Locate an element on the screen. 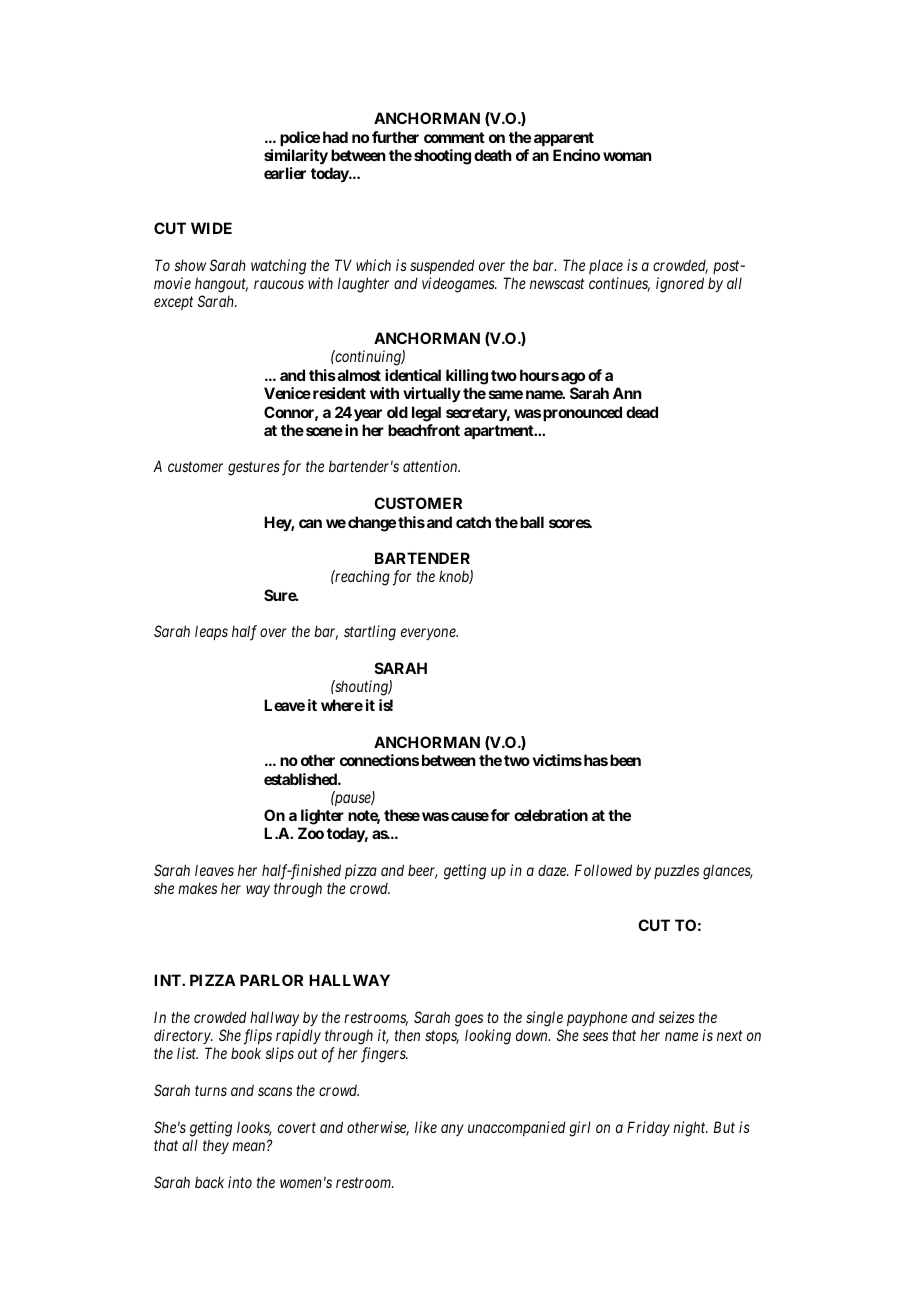 The image size is (924, 1308). earlier is located at coordinates (285, 173).
